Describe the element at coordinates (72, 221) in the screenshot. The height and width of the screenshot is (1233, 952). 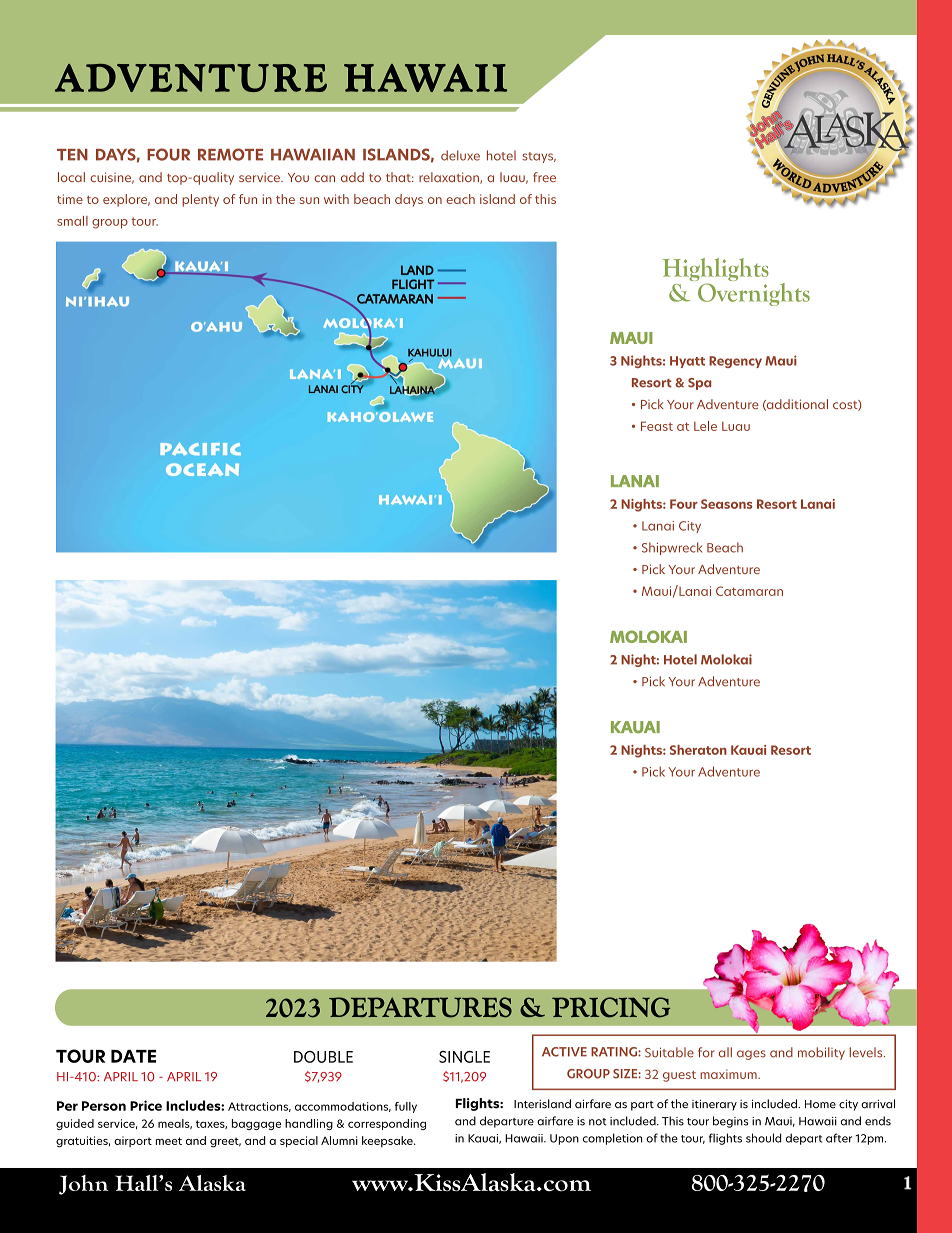
I see `small` at that location.
